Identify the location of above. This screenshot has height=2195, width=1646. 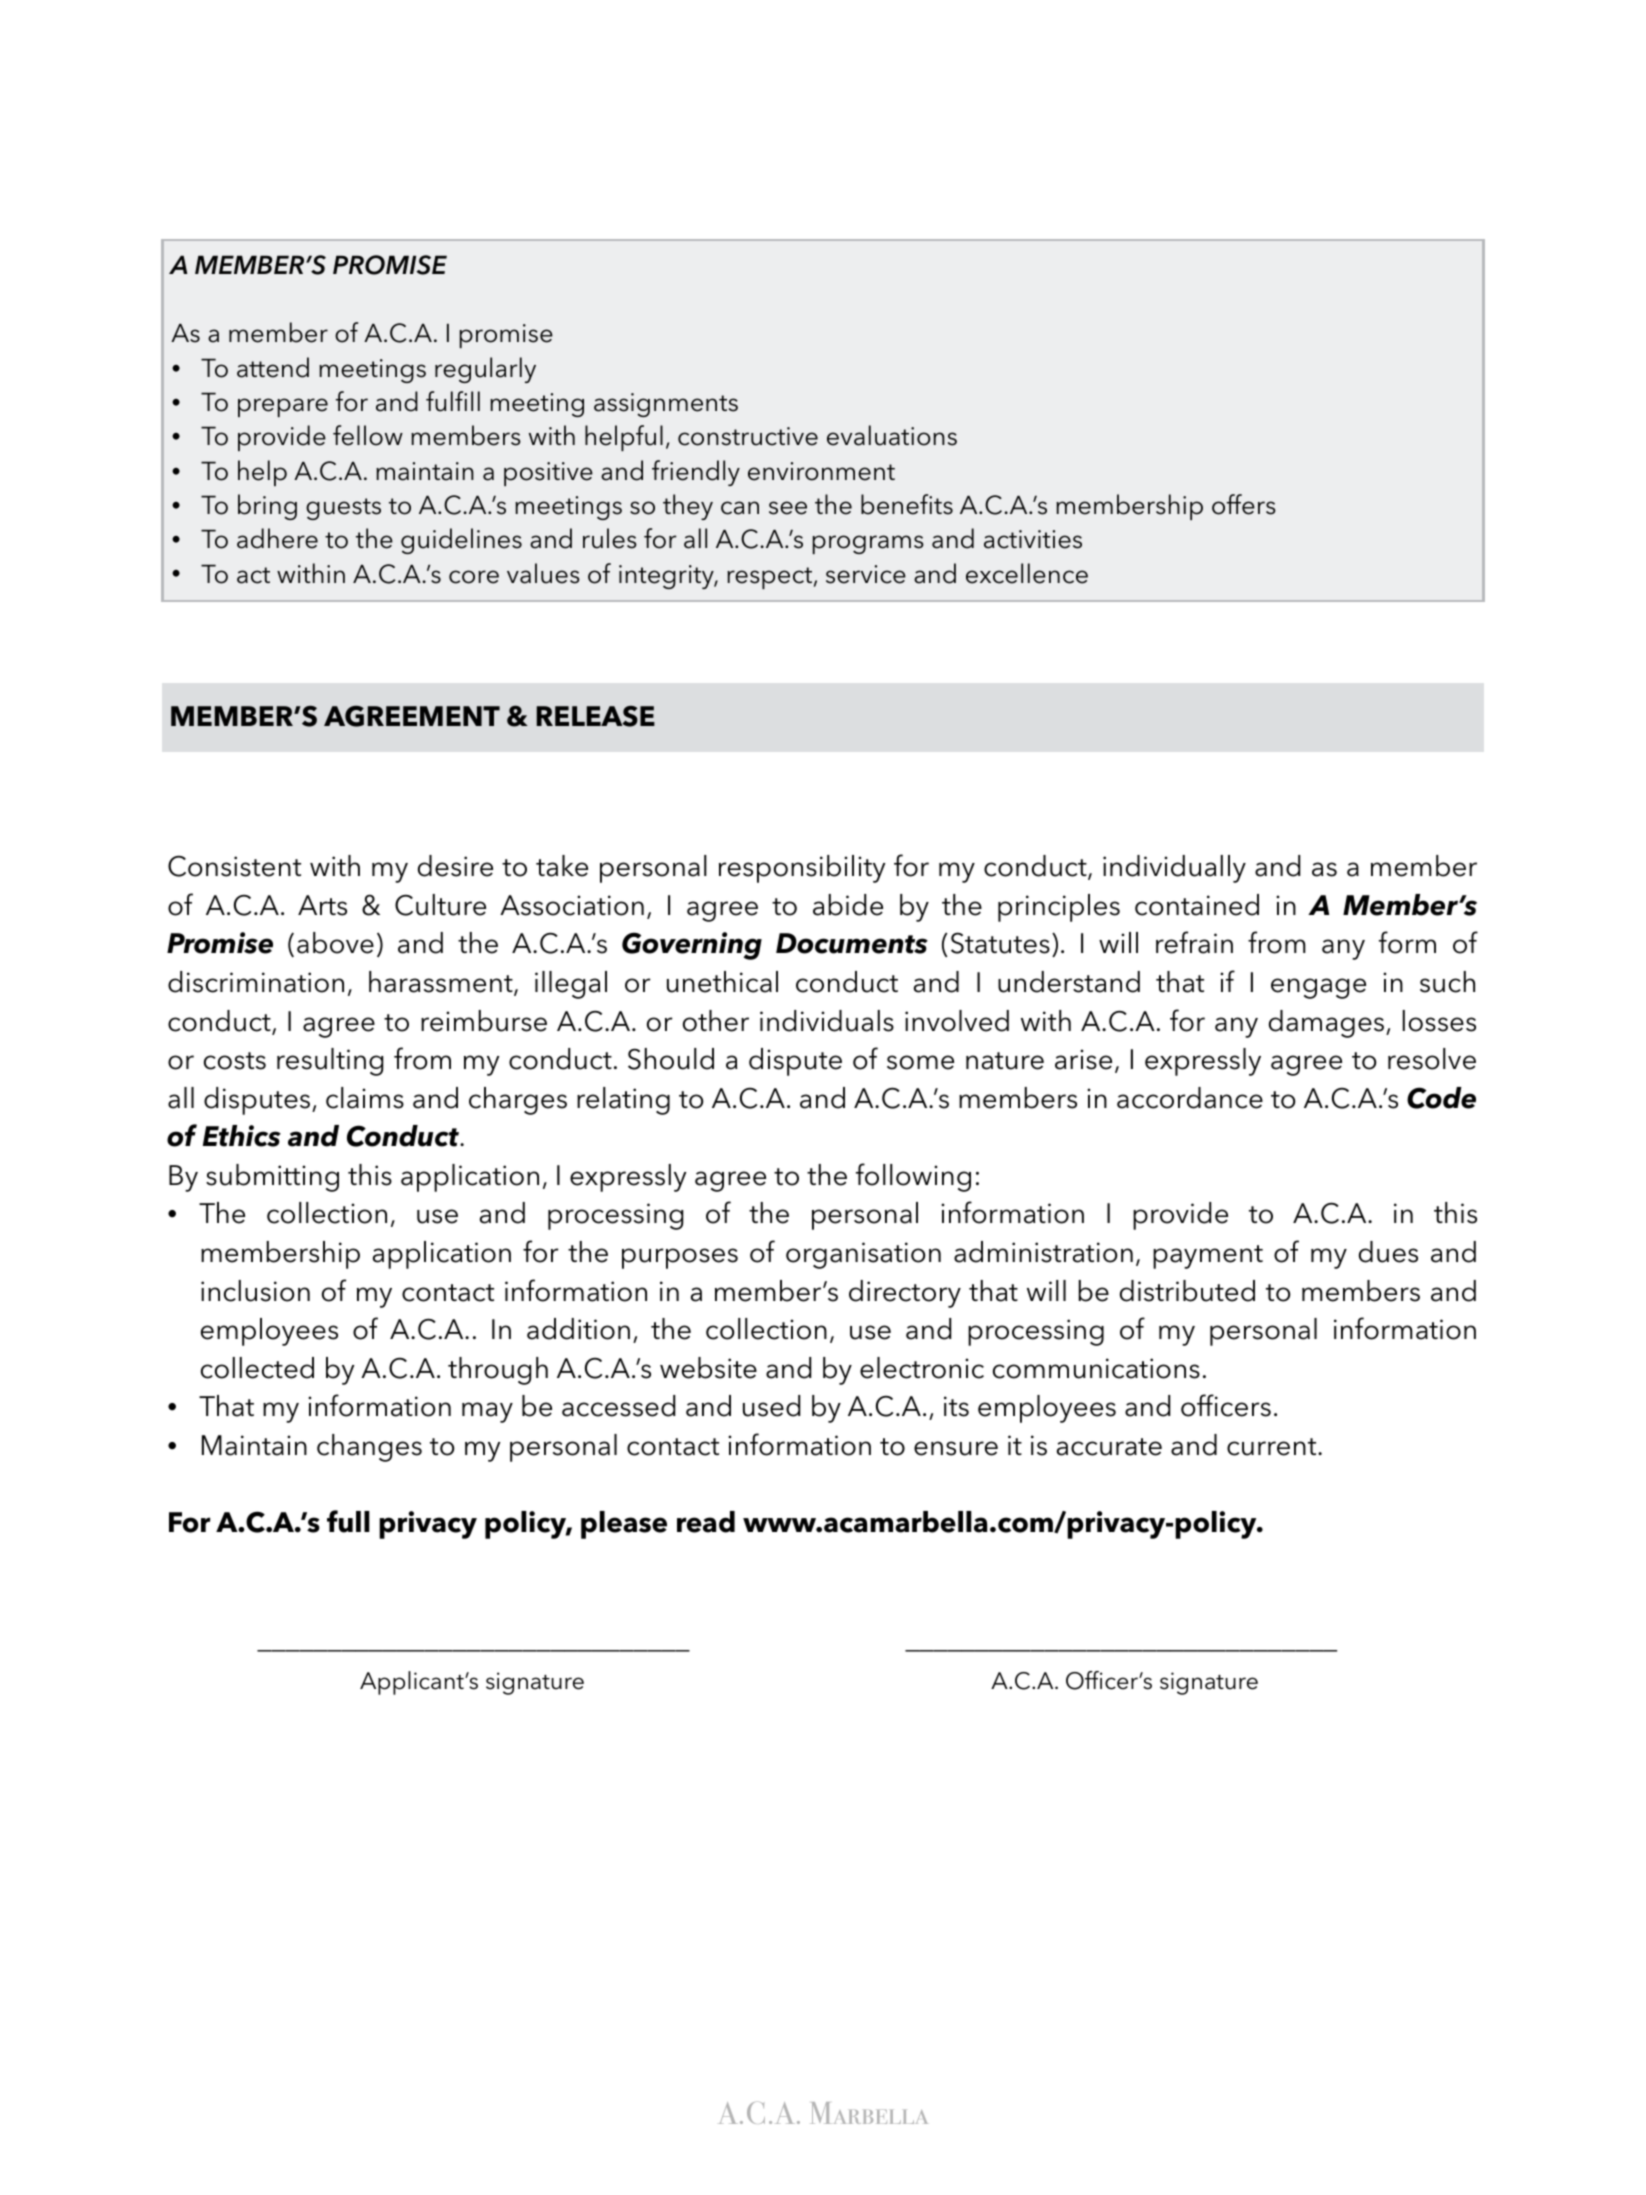
(335, 943).
